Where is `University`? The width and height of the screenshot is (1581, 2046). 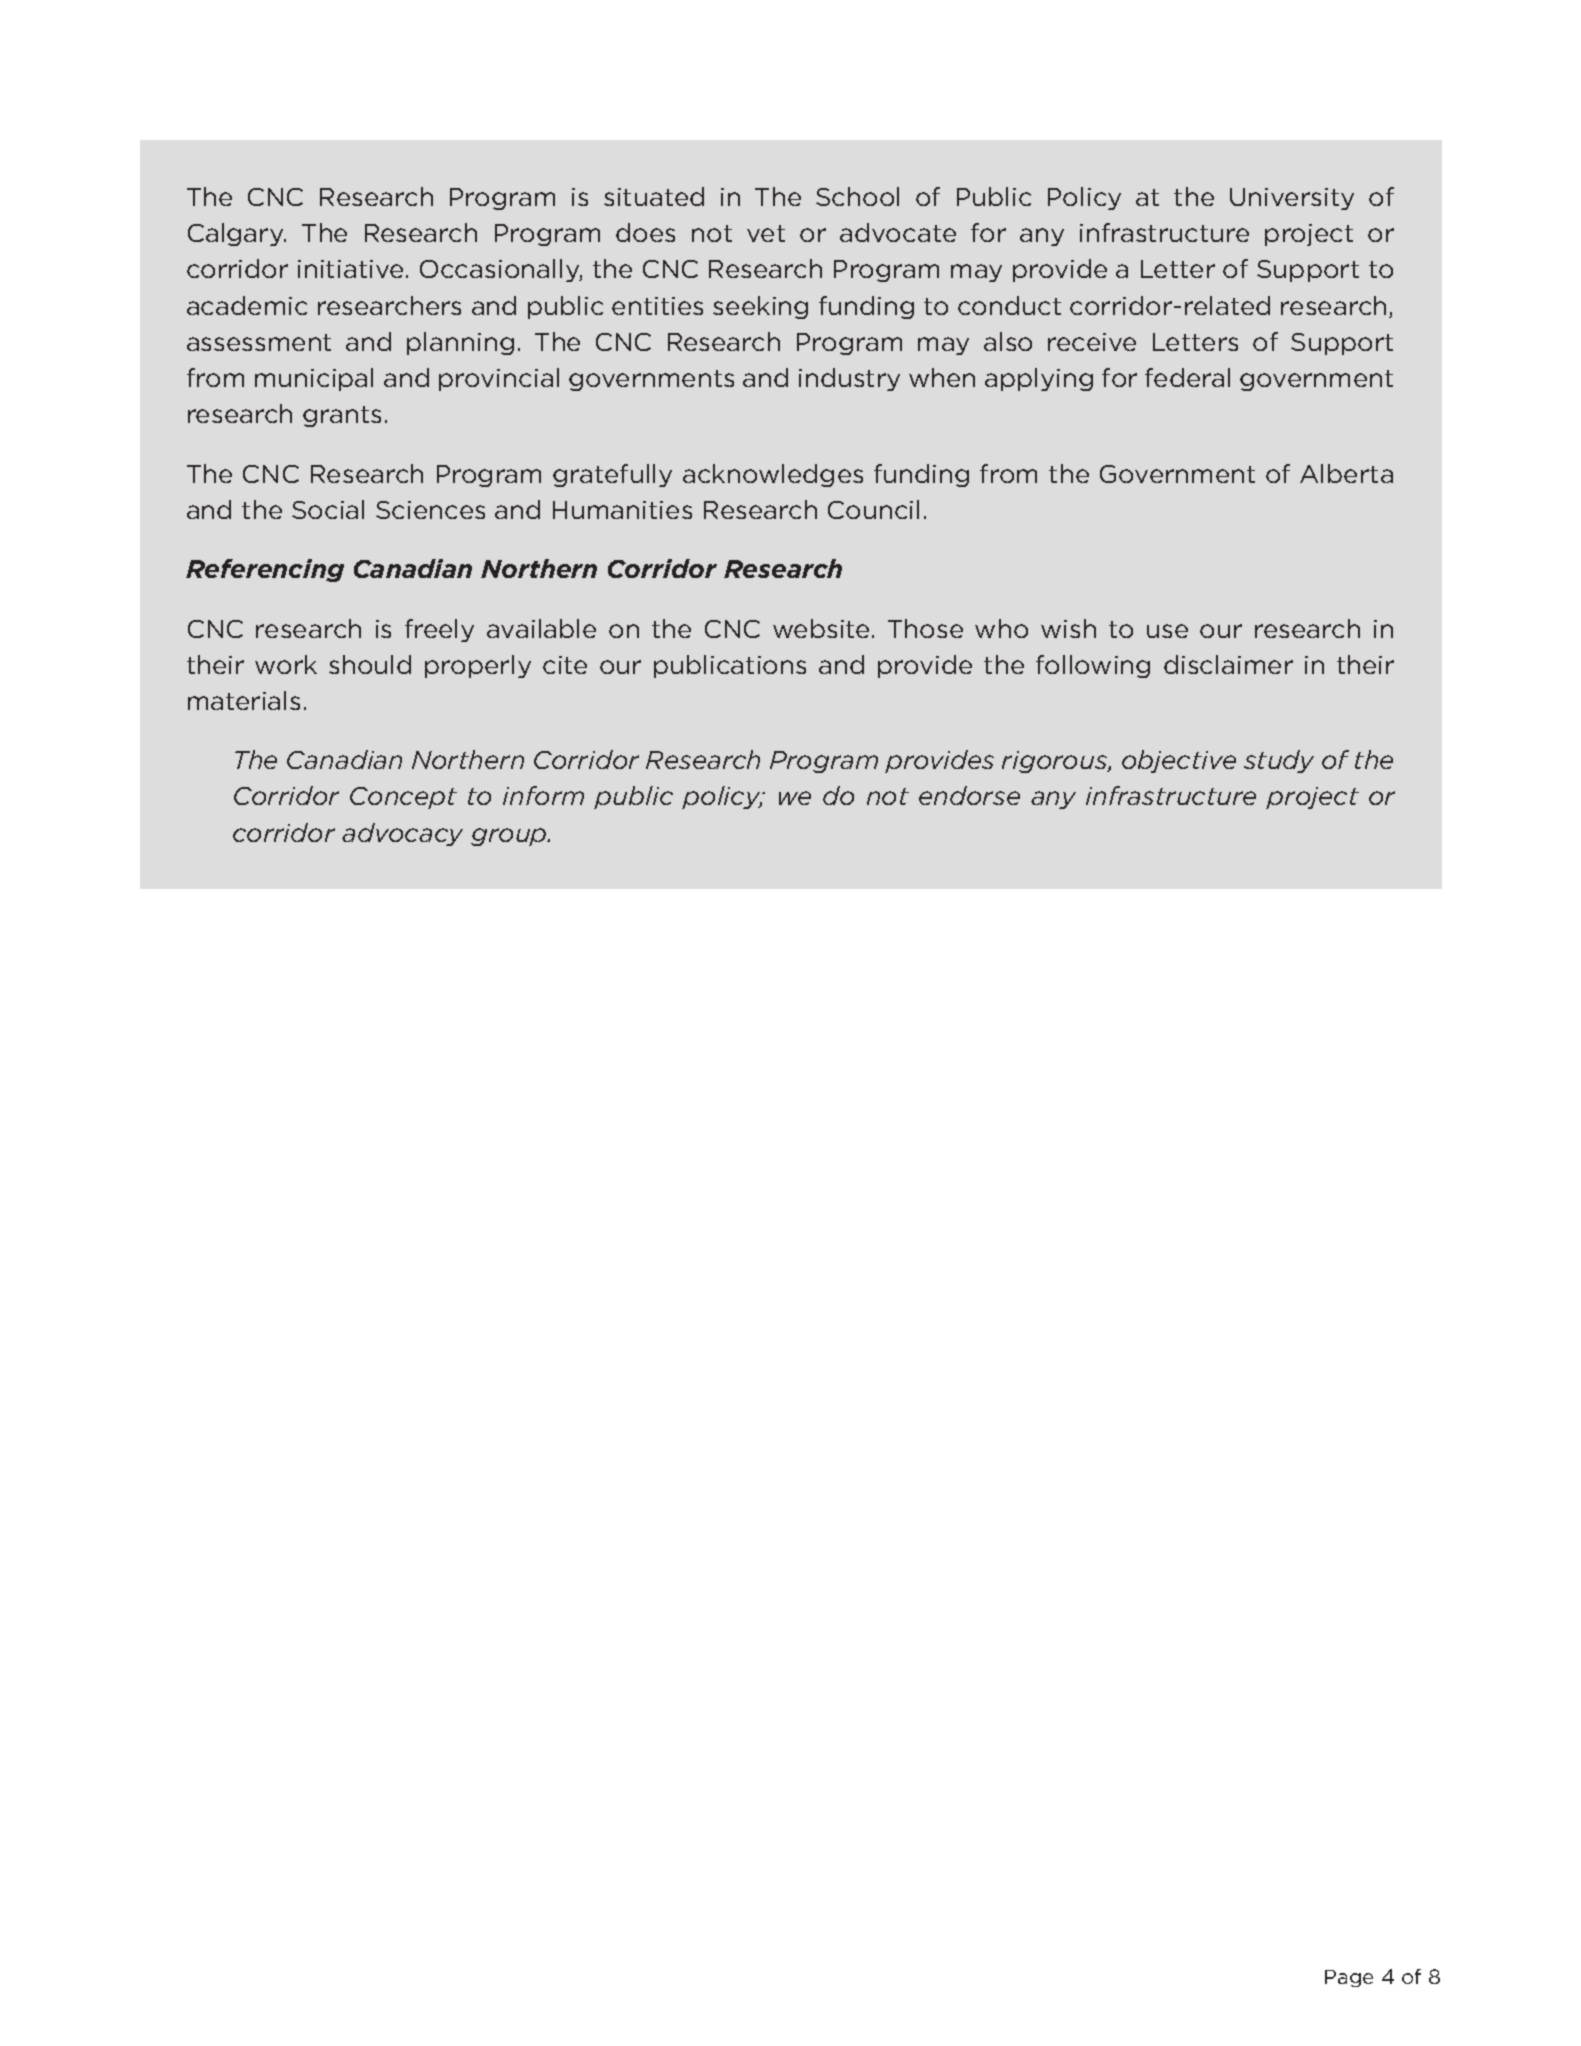 University is located at coordinates (1292, 199).
